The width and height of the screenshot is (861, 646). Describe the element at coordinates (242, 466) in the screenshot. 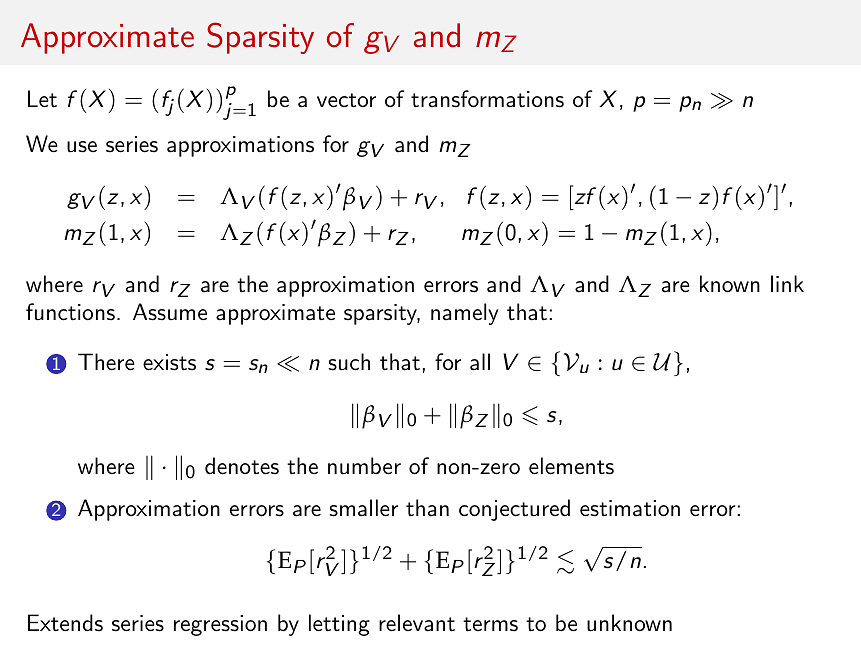

I see `denotes` at that location.
